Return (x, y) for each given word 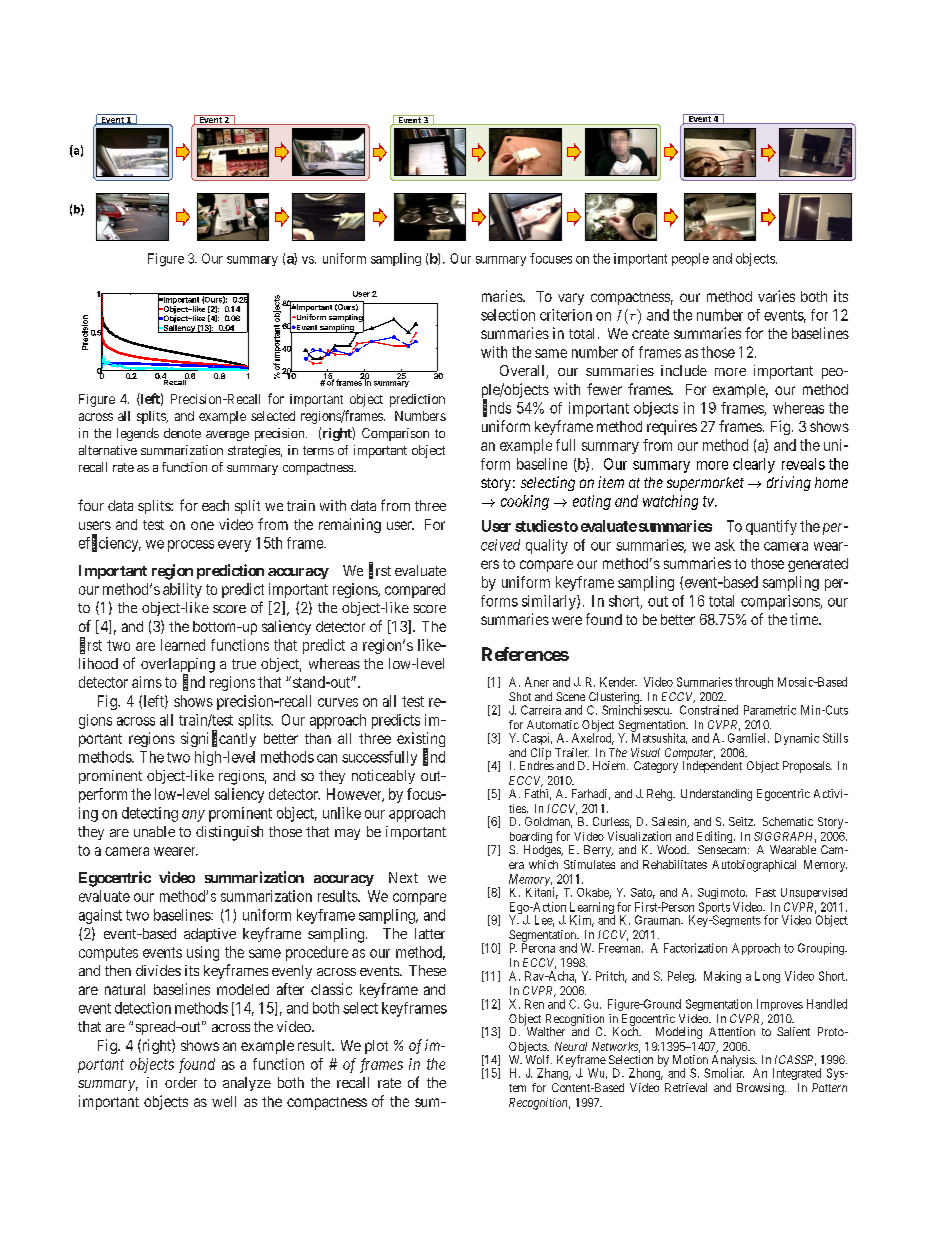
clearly (754, 465)
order (181, 1082)
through (754, 683)
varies (776, 296)
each (215, 505)
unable (154, 831)
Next (403, 877)
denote (182, 433)
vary (571, 299)
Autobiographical (754, 866)
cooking (525, 502)
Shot (520, 696)
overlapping (178, 666)
